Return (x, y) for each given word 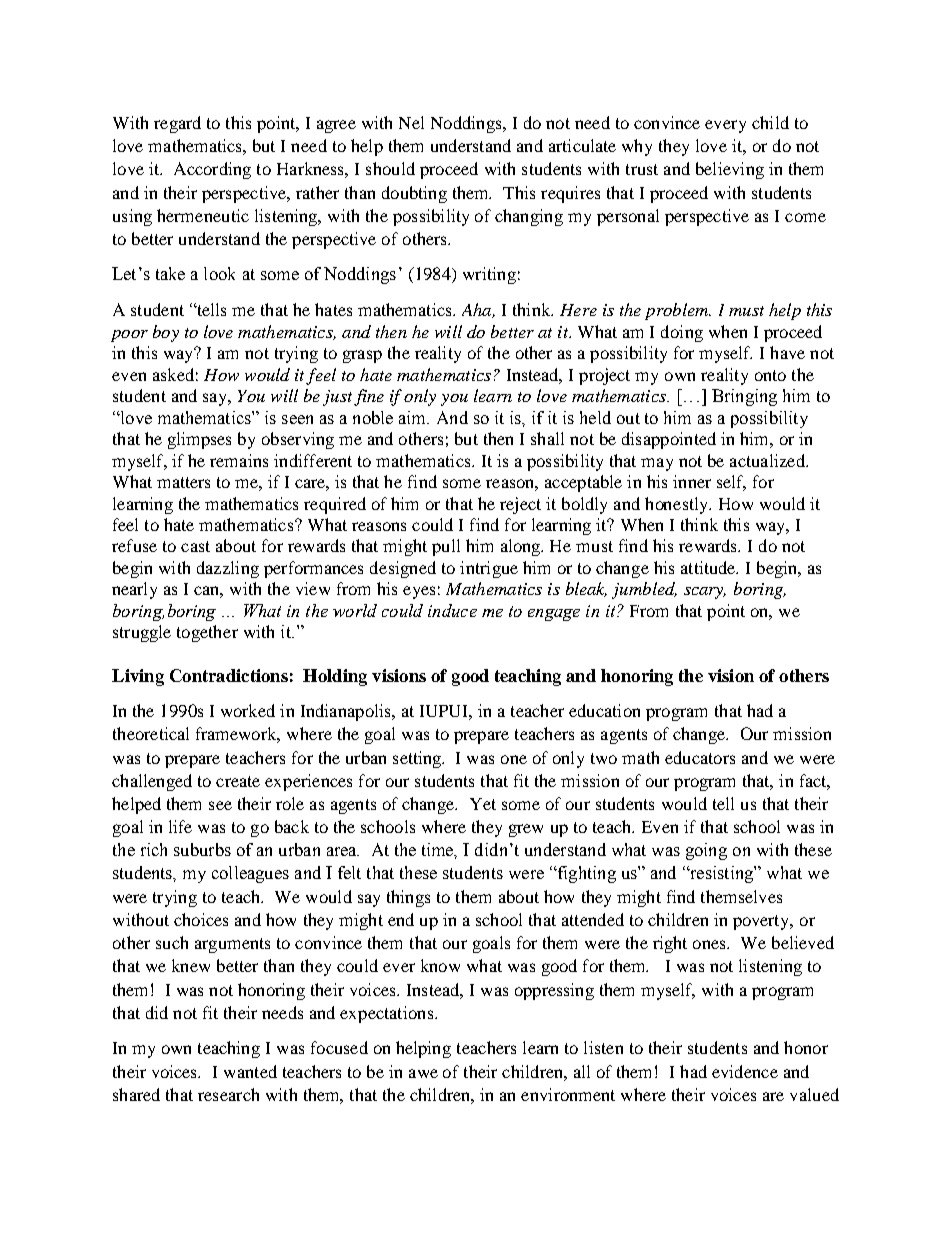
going (706, 851)
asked (173, 374)
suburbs (202, 849)
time (439, 851)
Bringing (744, 397)
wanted (250, 1071)
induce (452, 610)
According (212, 170)
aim (414, 417)
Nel (411, 122)
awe (423, 1073)
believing (730, 170)
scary (705, 593)
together (207, 633)
